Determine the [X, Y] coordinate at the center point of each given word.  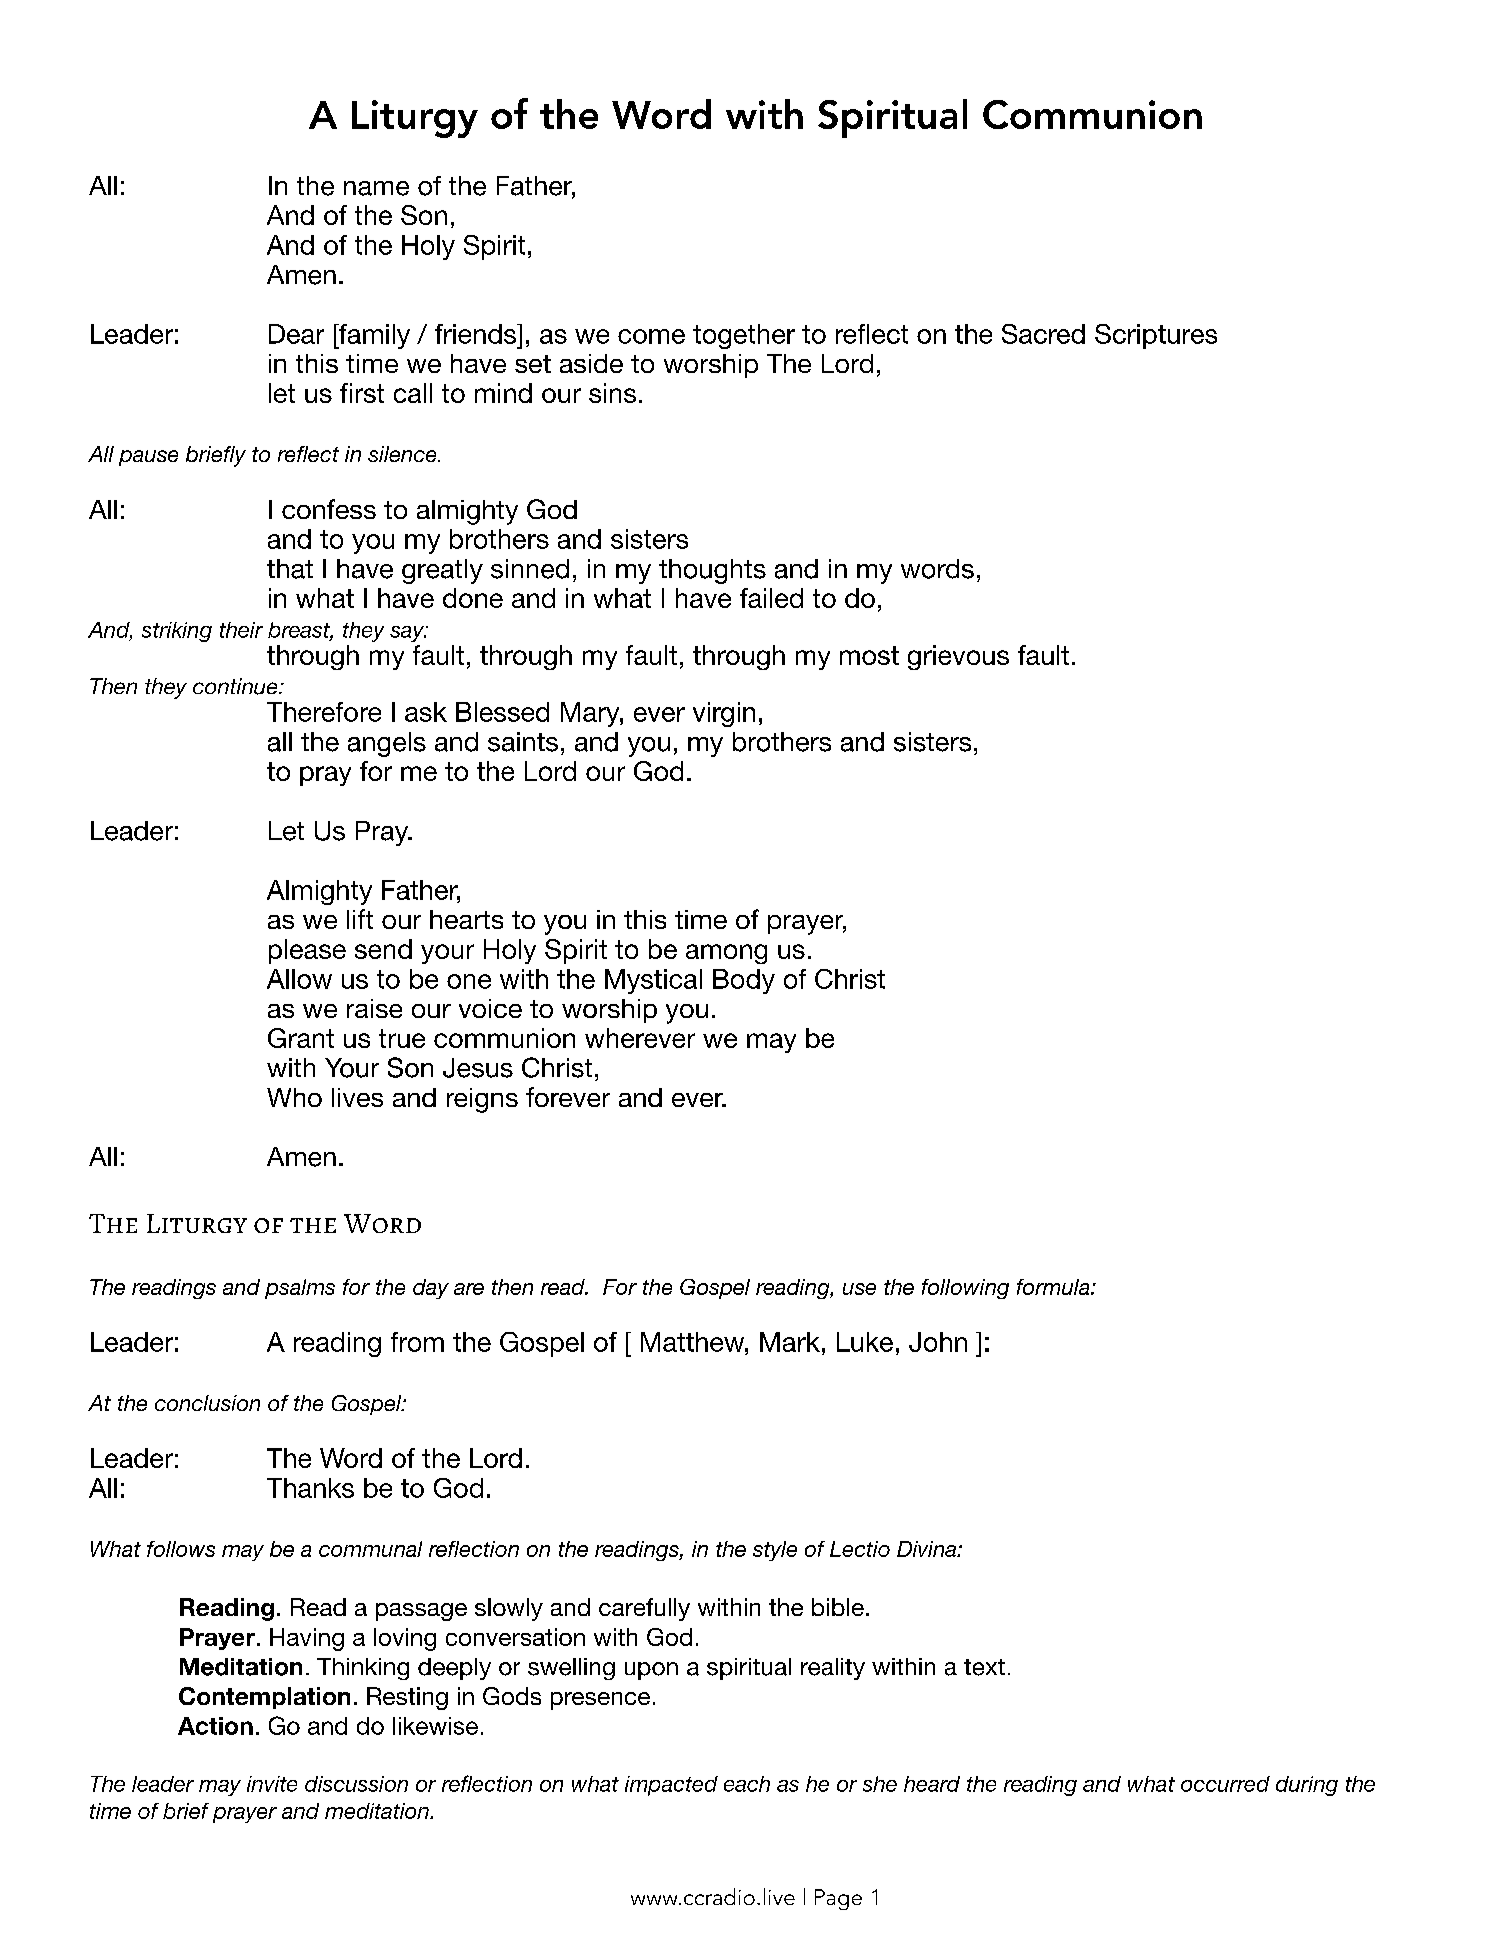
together [744, 336]
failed [771, 598]
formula [1054, 1287]
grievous [958, 657]
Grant [301, 1038]
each [747, 1784]
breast [300, 631]
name [376, 188]
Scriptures [1156, 336]
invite [272, 1784]
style [775, 1551]
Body [744, 981]
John [938, 1342]
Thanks [310, 1488]
